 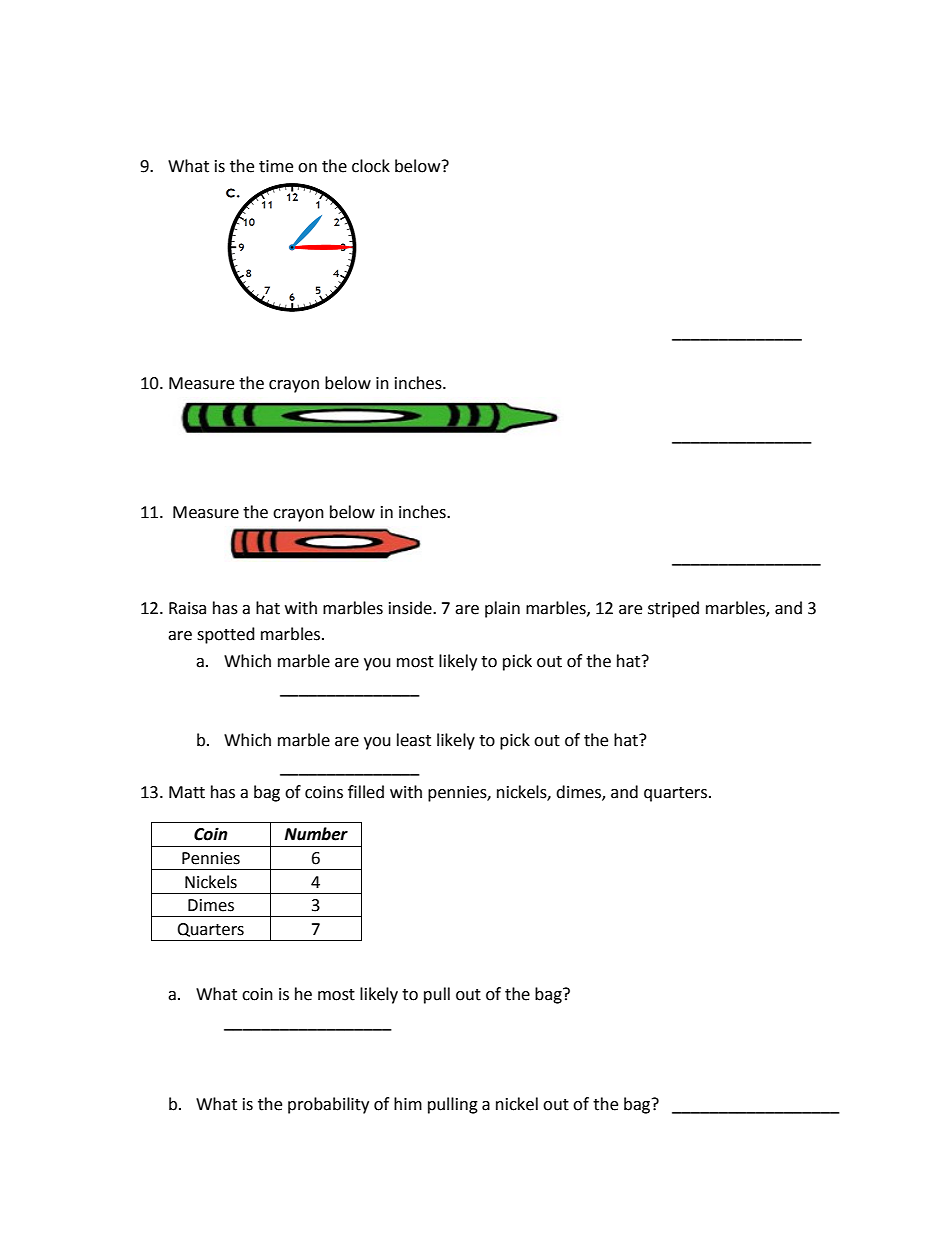 What do you see at coordinates (408, 1103) in the page?
I see `him` at bounding box center [408, 1103].
